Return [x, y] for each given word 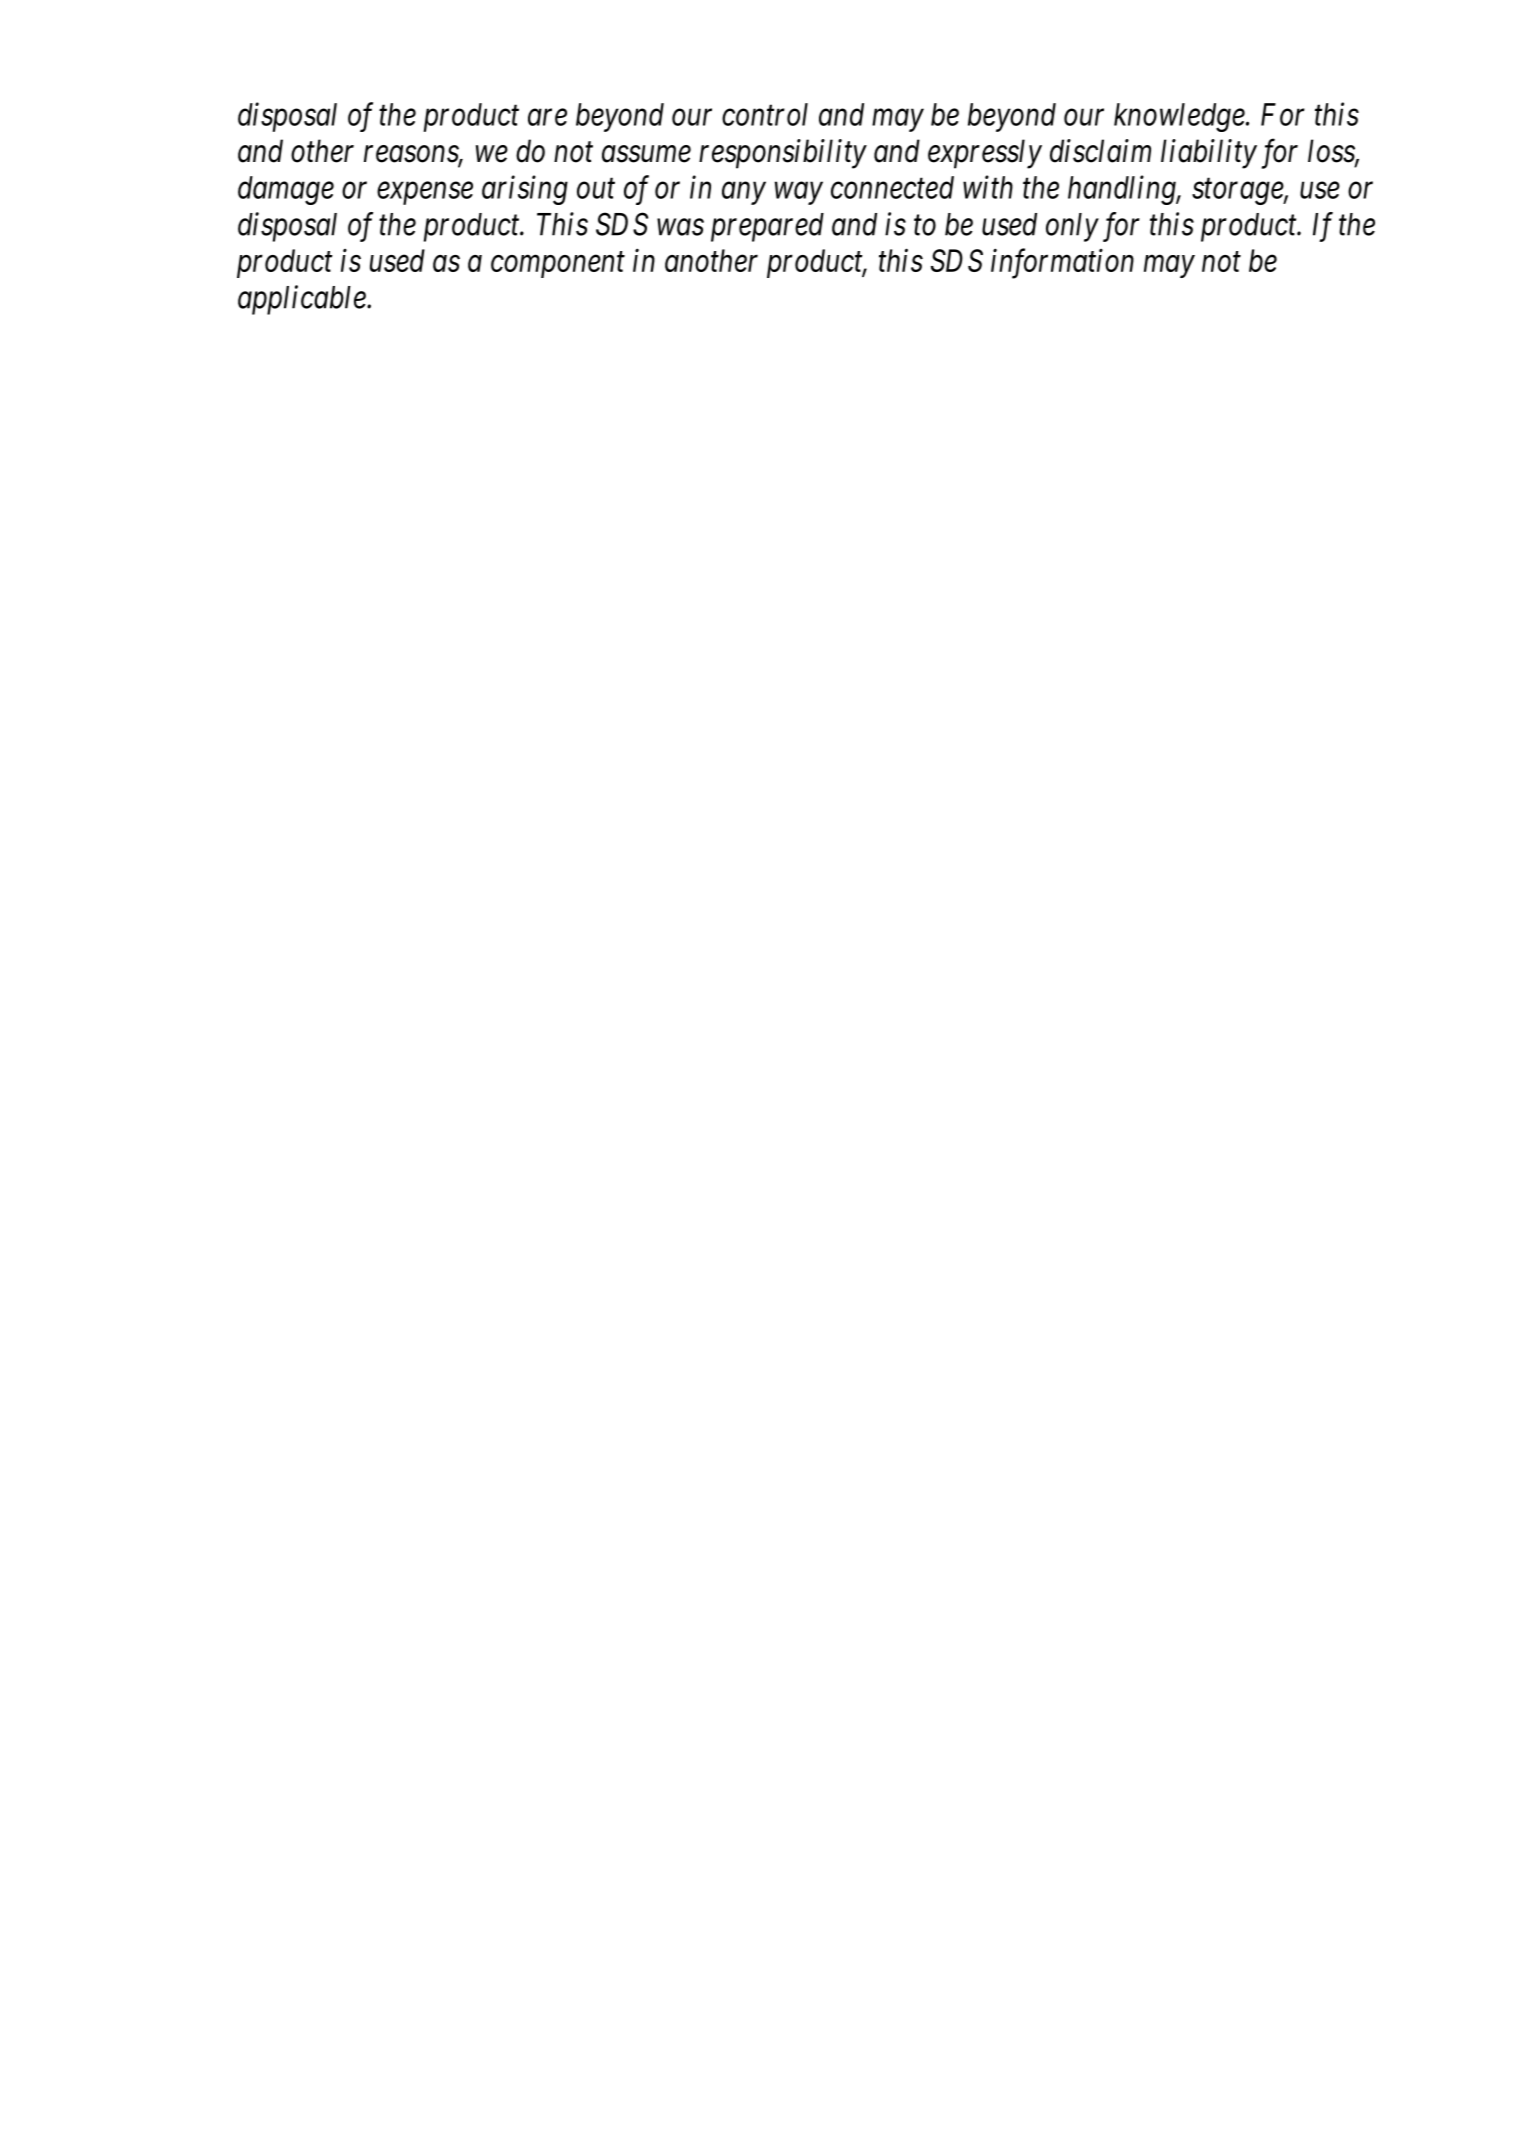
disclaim [1100, 151]
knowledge [1179, 117]
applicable [303, 300]
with [988, 187]
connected [892, 187]
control [765, 114]
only [1072, 227]
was [680, 227]
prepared [767, 227]
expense [425, 193]
